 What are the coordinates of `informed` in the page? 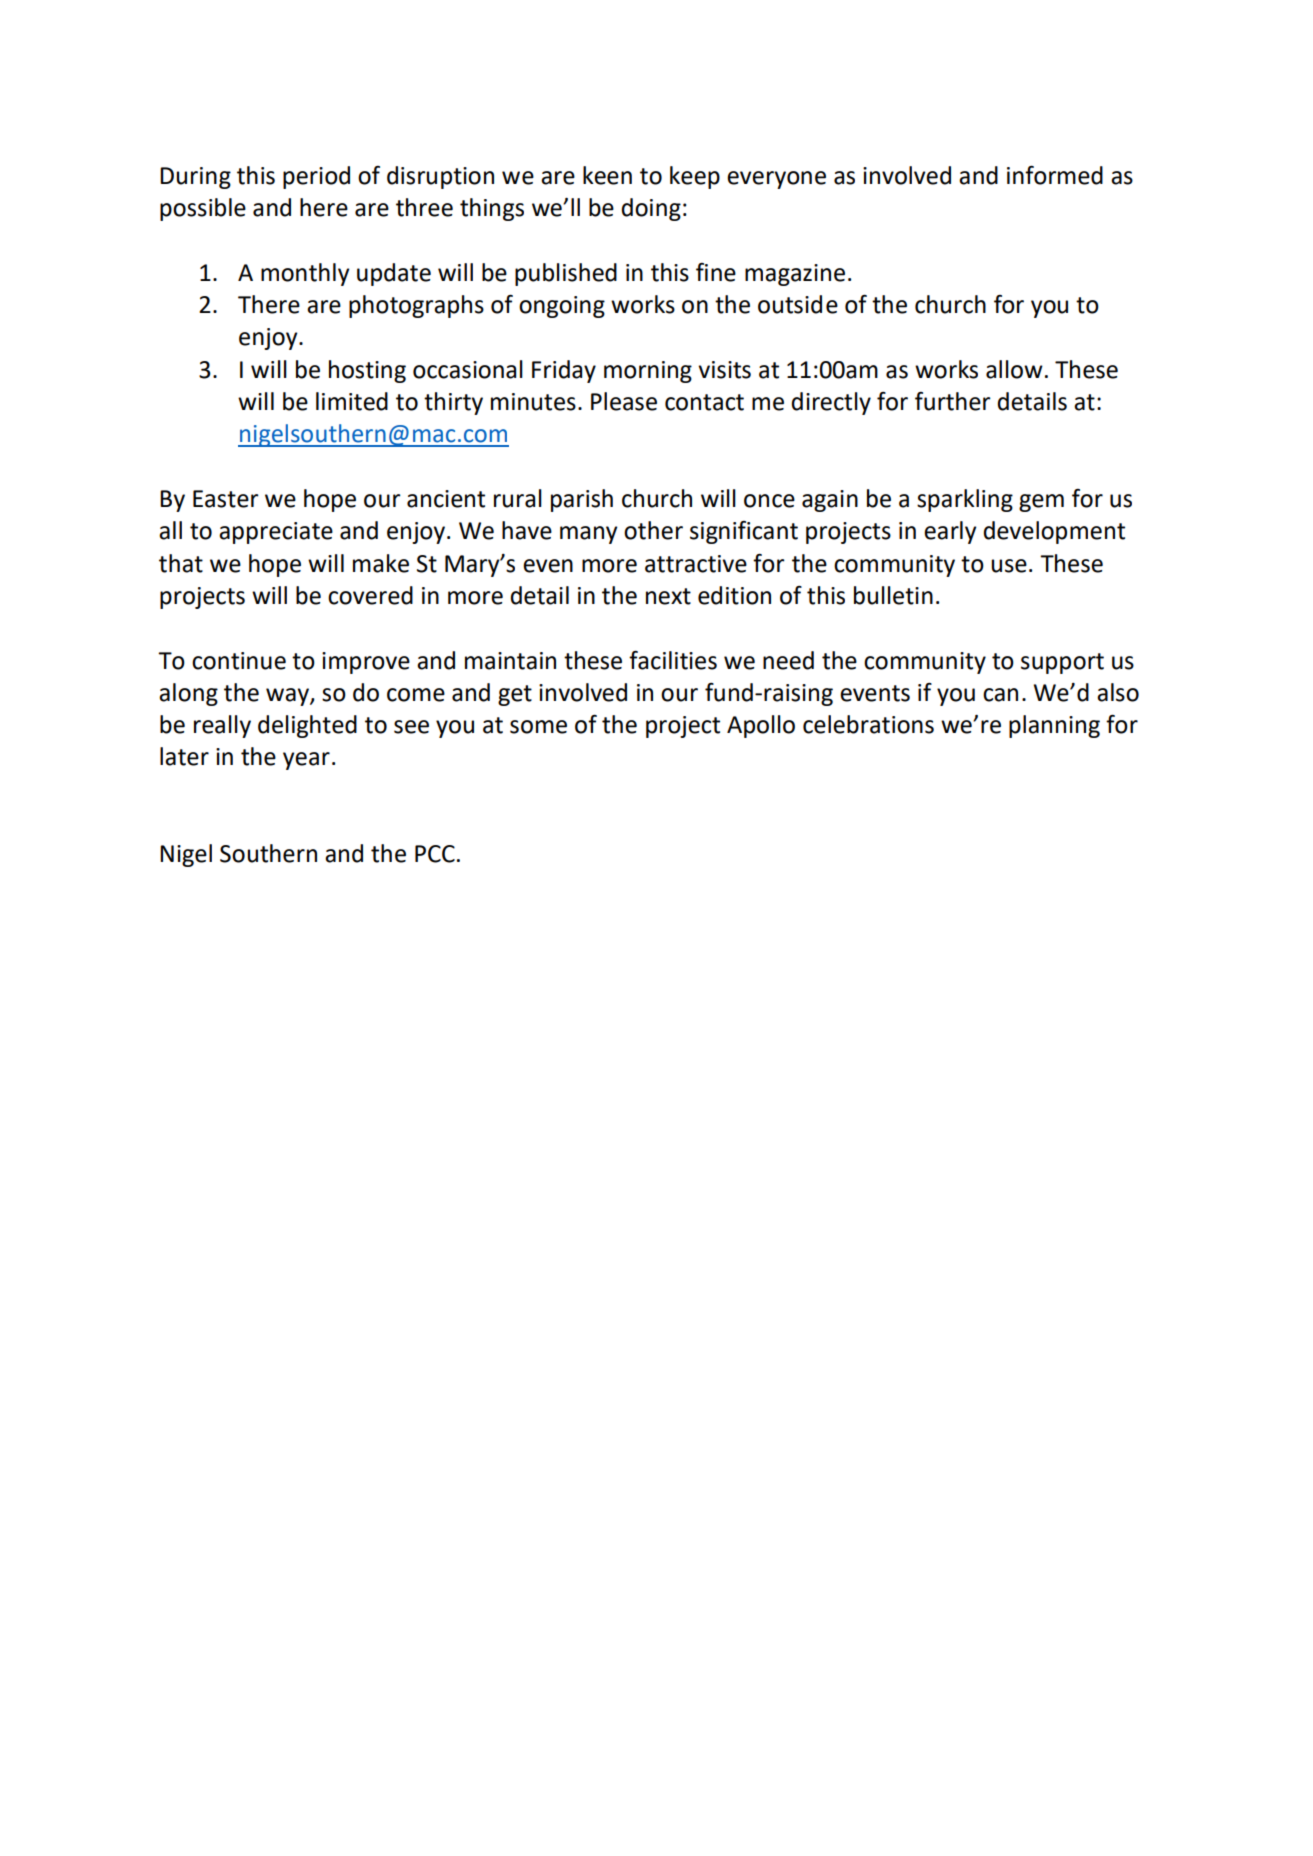 It's located at (1055, 175).
